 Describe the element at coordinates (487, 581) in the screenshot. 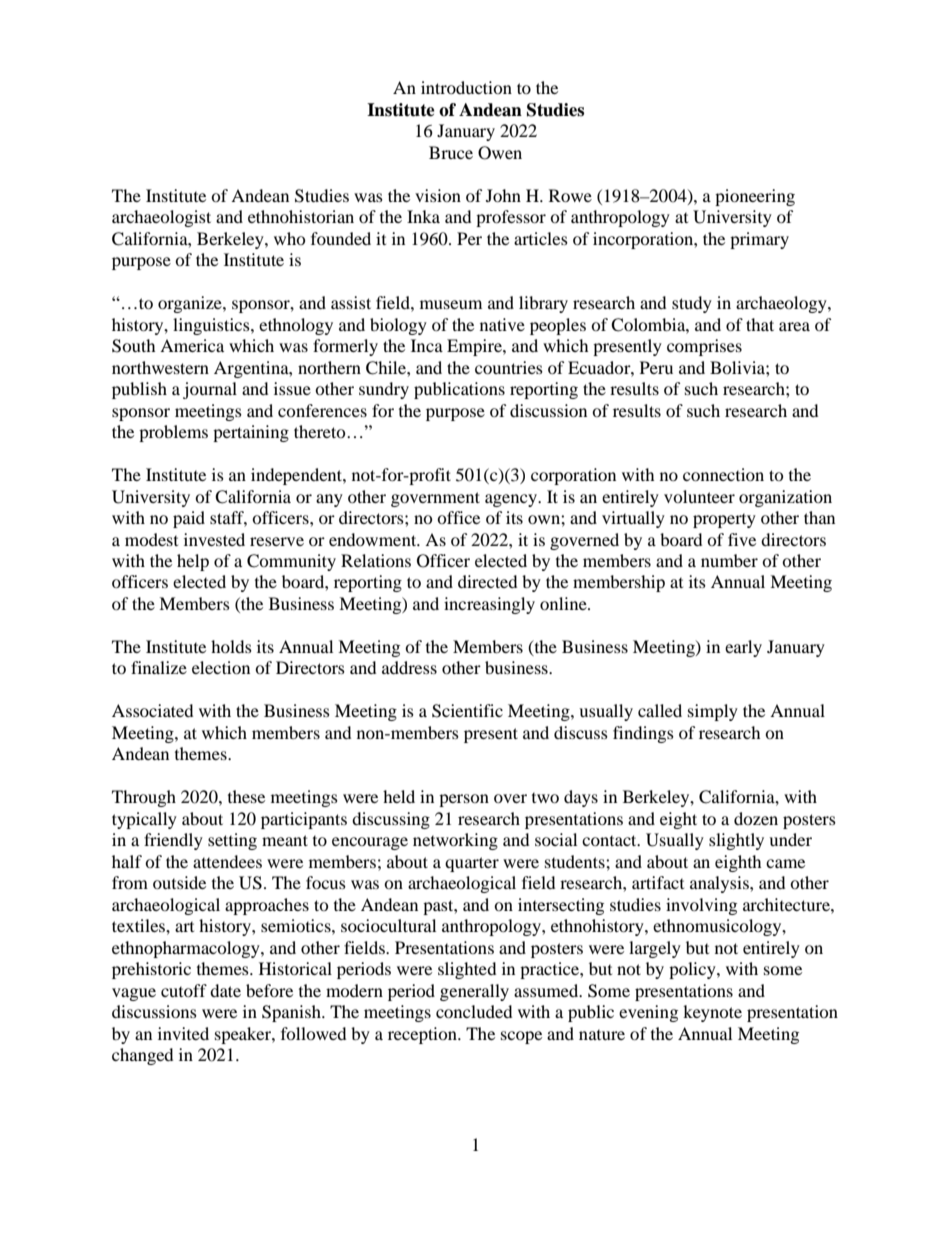

I see `directed` at that location.
